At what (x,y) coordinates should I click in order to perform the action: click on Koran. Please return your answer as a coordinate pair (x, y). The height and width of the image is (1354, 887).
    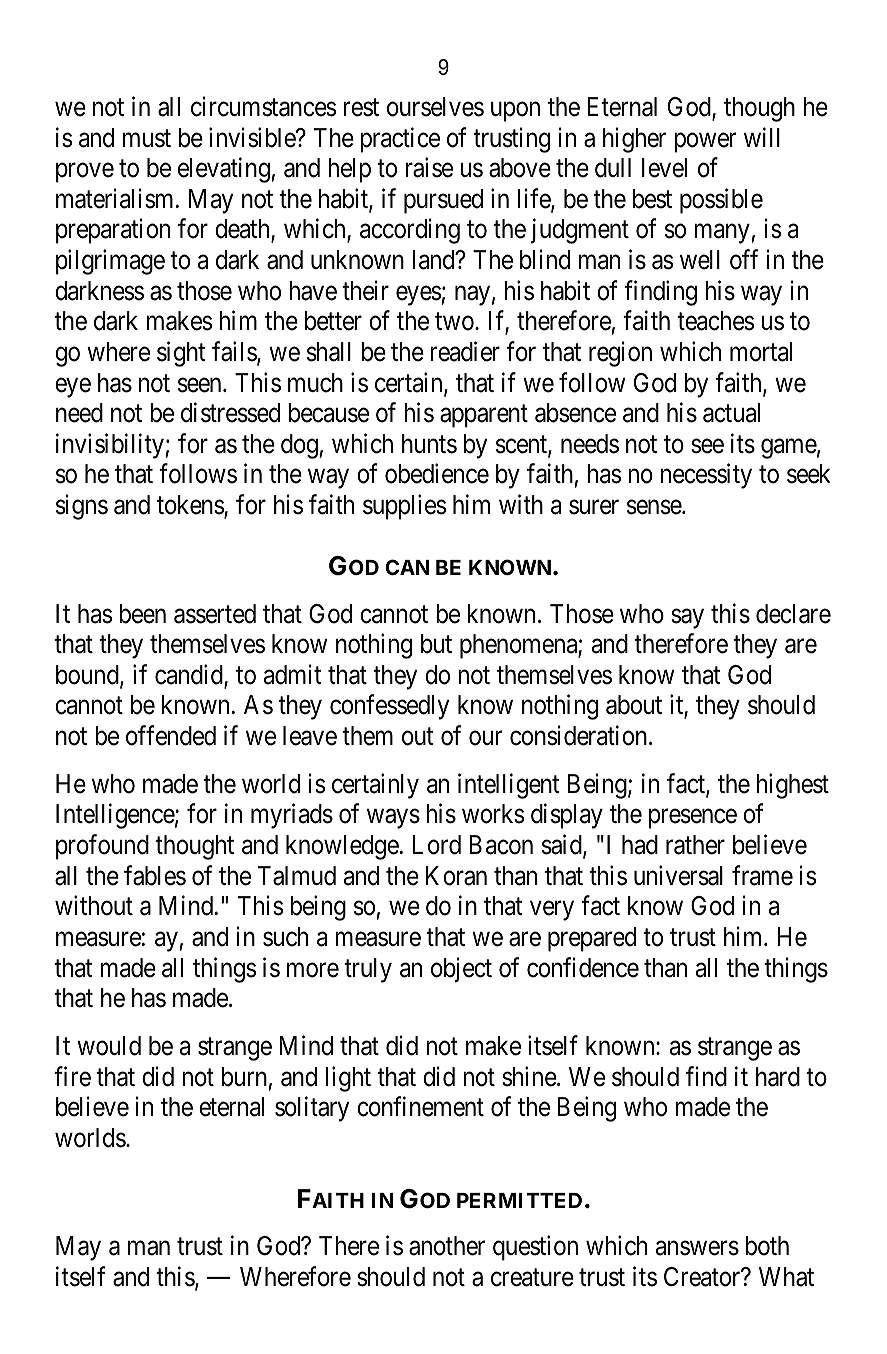
    Looking at the image, I should click on (456, 876).
